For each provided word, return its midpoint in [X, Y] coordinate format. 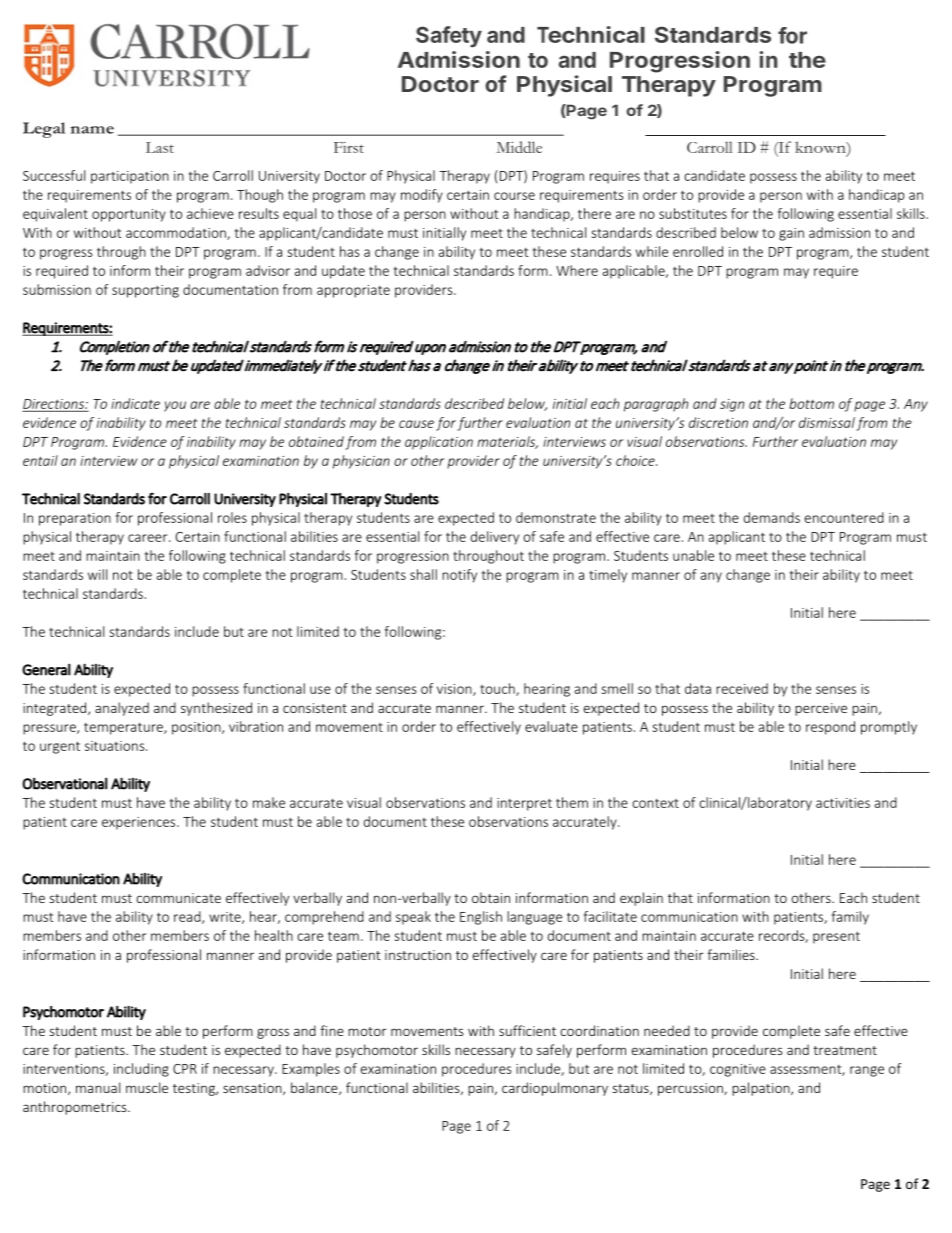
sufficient [527, 1030]
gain [791, 234]
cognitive [738, 1070]
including [141, 1070]
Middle [519, 147]
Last [160, 147]
